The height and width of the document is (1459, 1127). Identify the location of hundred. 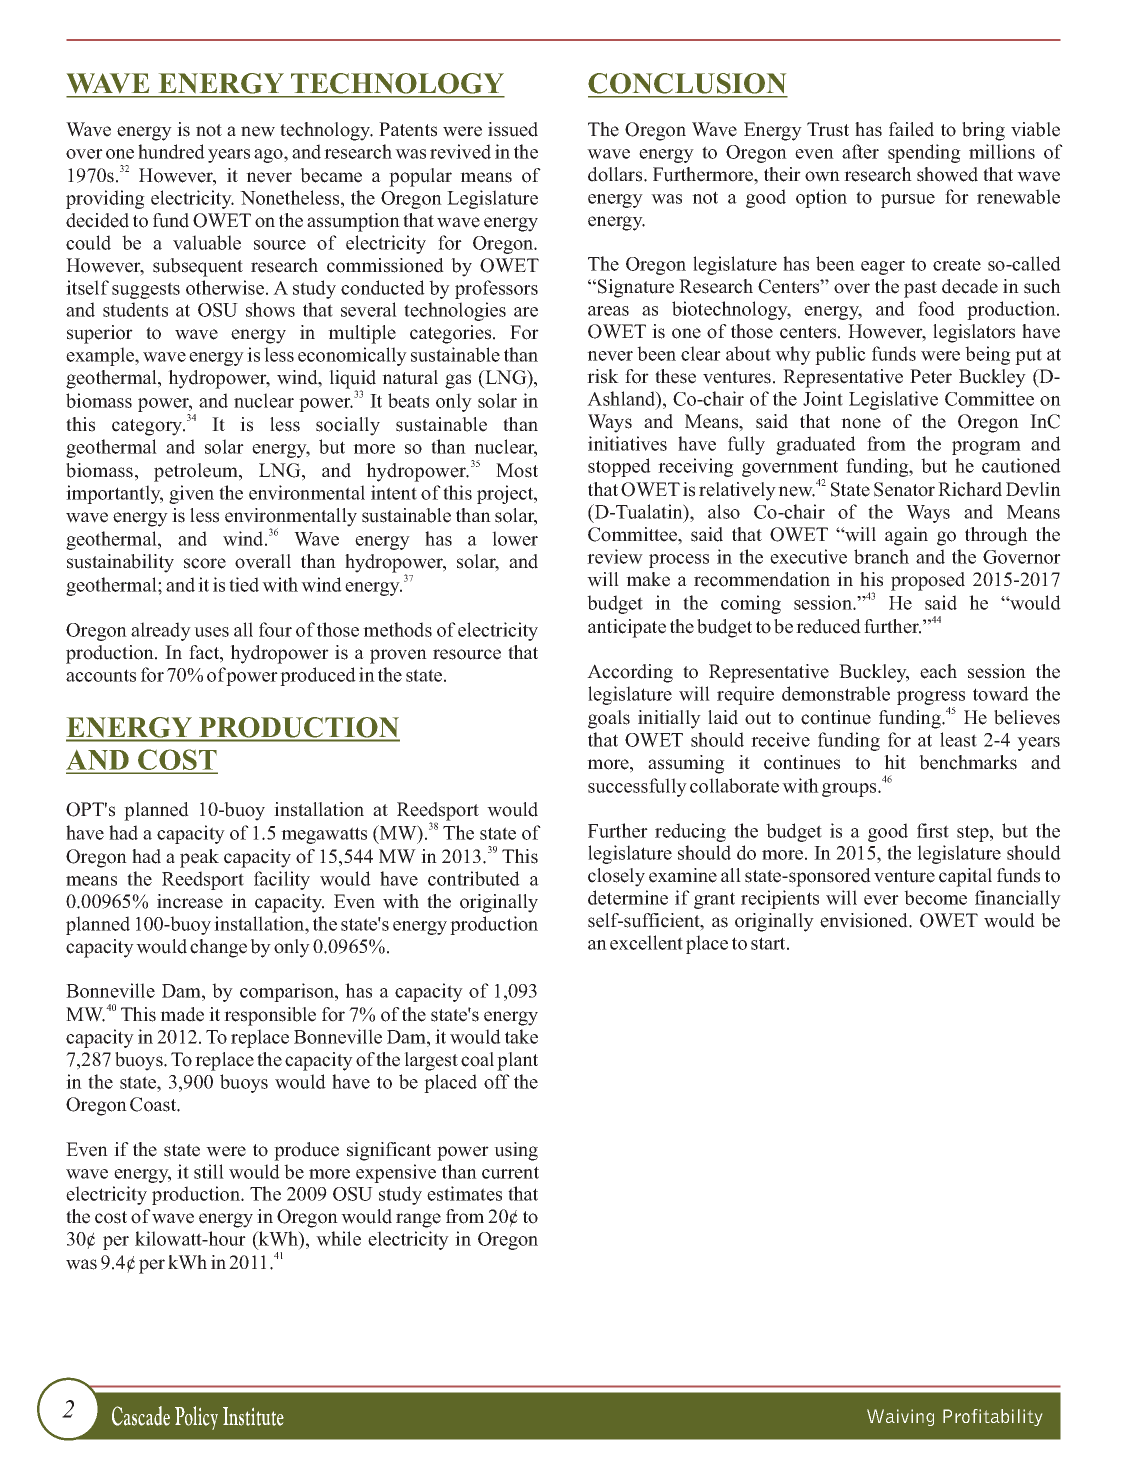
(171, 151).
